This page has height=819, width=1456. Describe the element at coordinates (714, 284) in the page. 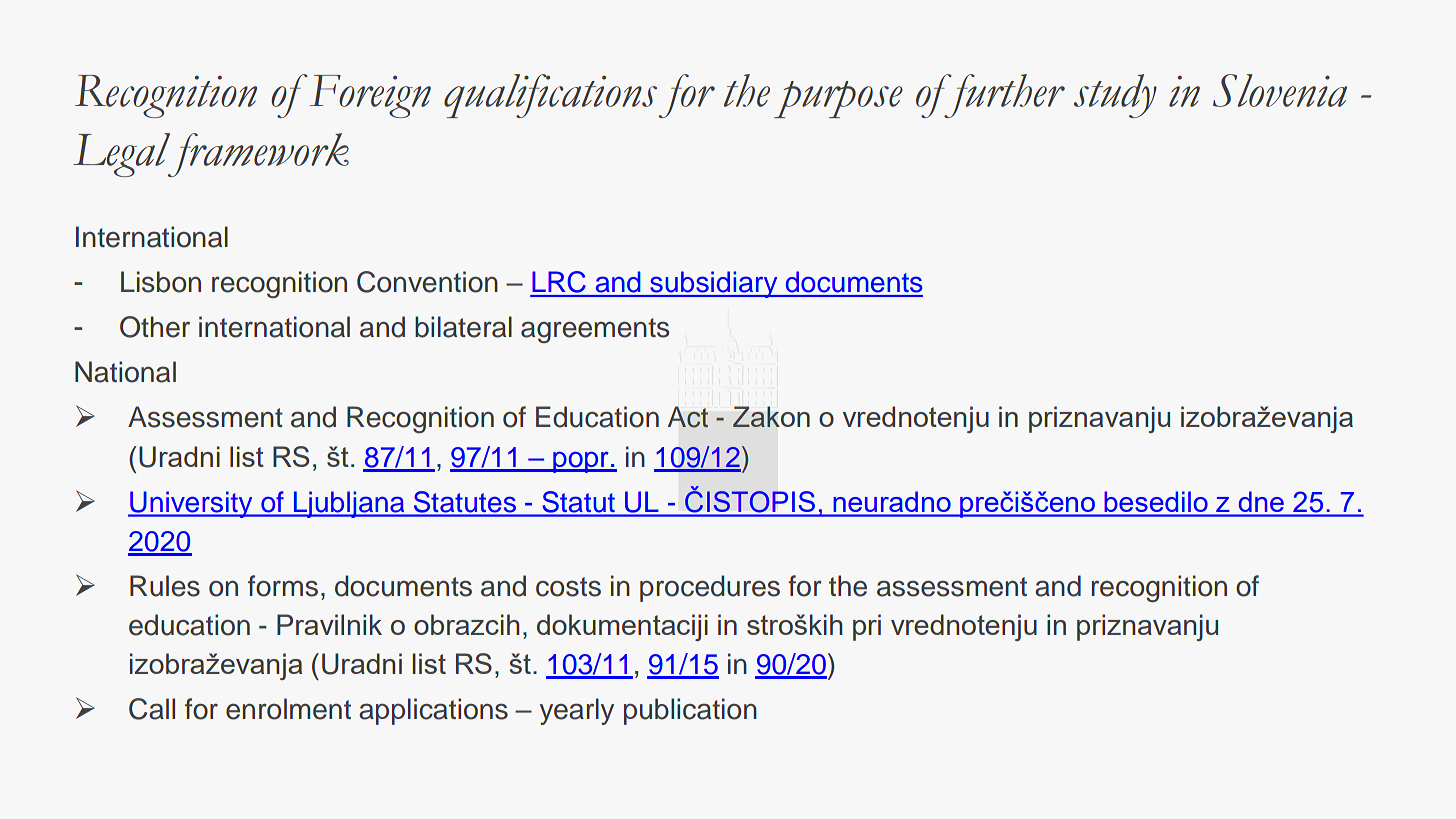

I see `subsidiary` at that location.
